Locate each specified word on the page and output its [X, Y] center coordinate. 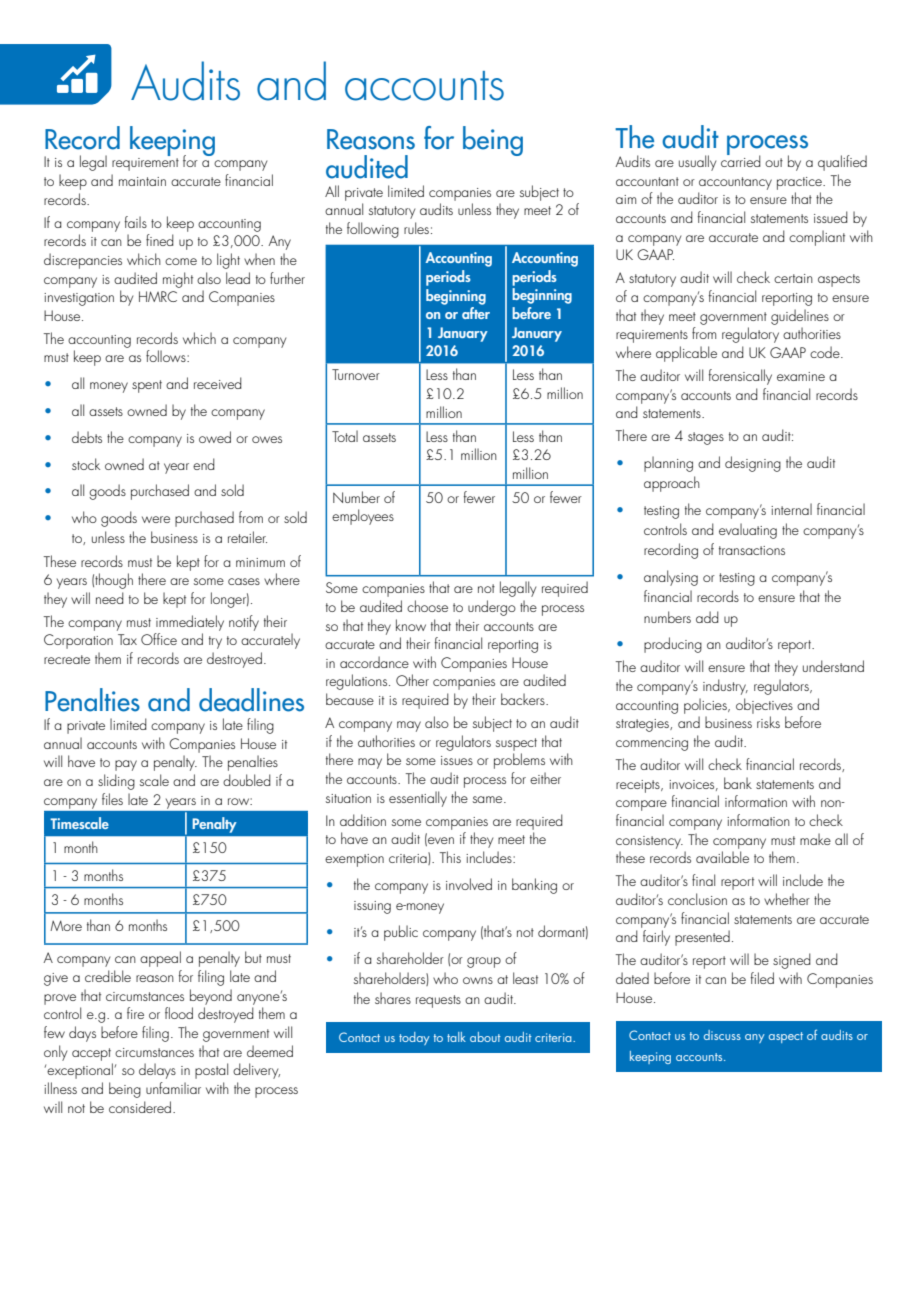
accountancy [735, 183]
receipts [639, 786]
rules [416, 228]
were [156, 519]
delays [157, 1071]
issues [457, 760]
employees [363, 517]
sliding [116, 782]
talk [456, 1037]
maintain [142, 181]
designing [753, 464]
